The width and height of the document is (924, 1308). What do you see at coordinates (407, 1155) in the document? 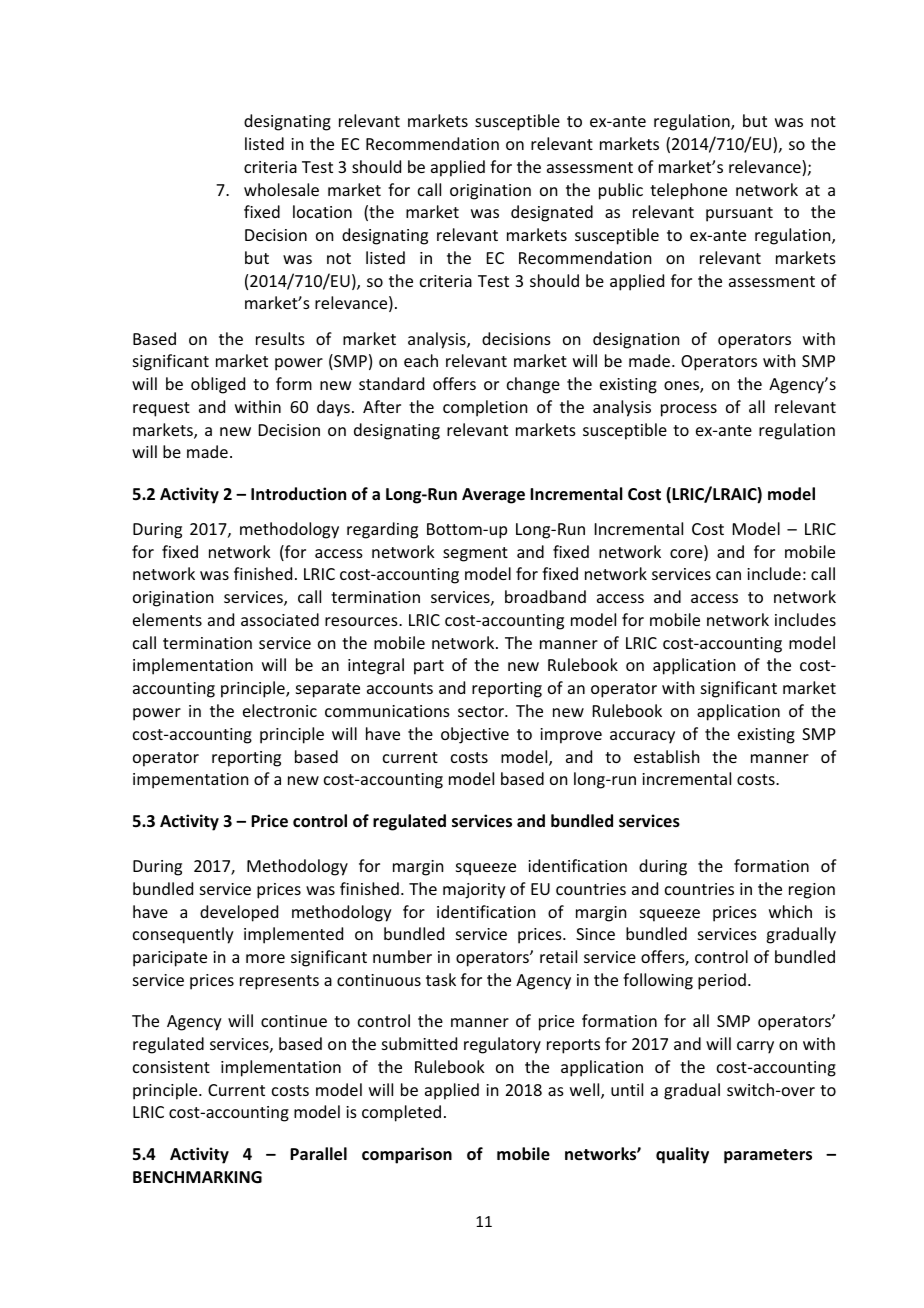
I see `comparison` at bounding box center [407, 1155].
